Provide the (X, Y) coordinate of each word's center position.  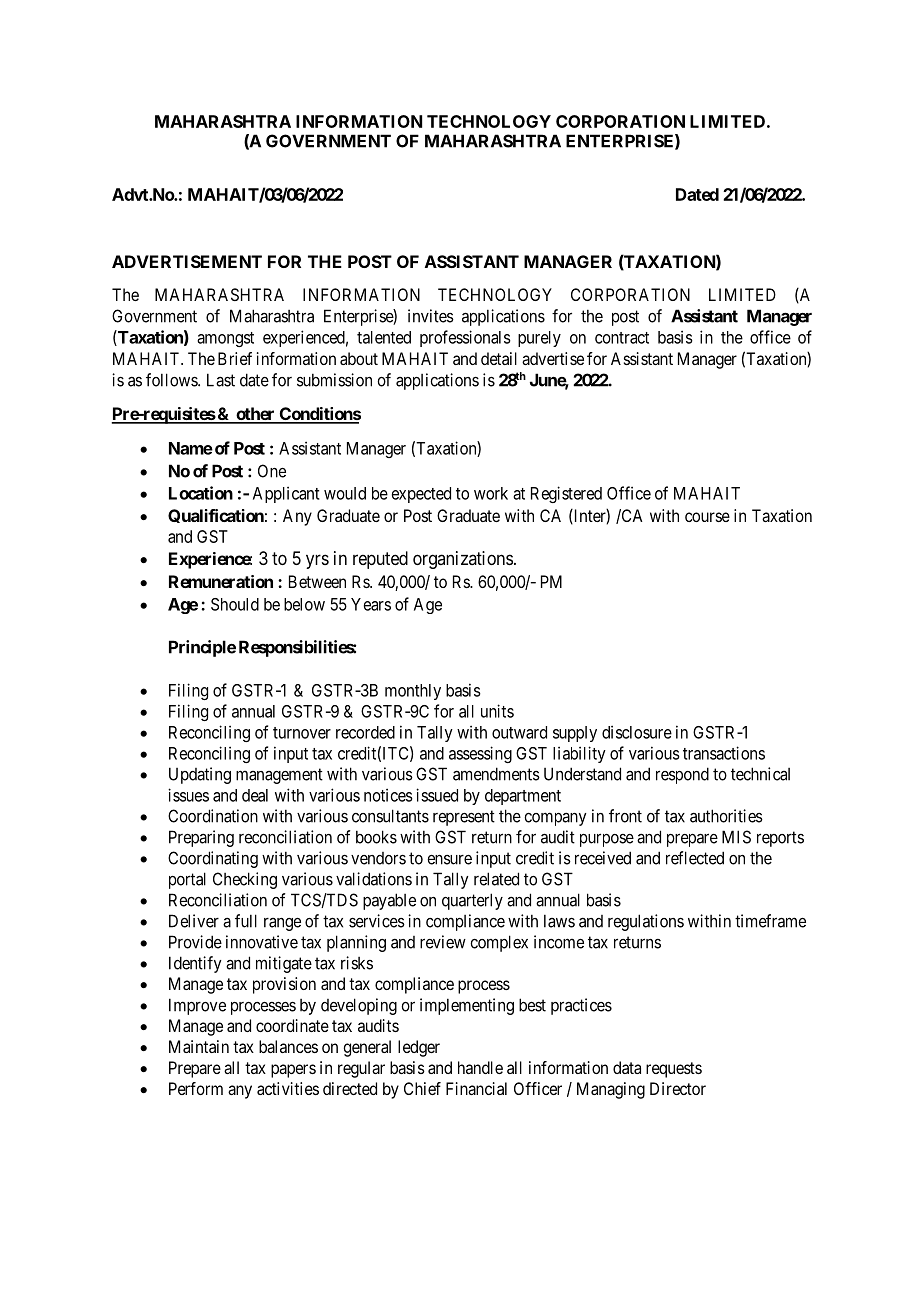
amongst (225, 339)
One (272, 471)
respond (682, 775)
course (707, 517)
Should (235, 604)
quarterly (472, 901)
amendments (496, 774)
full (246, 921)
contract (622, 338)
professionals (465, 338)
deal (255, 795)
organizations (463, 560)
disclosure (637, 732)
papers (293, 1071)
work (491, 493)
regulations (646, 922)
